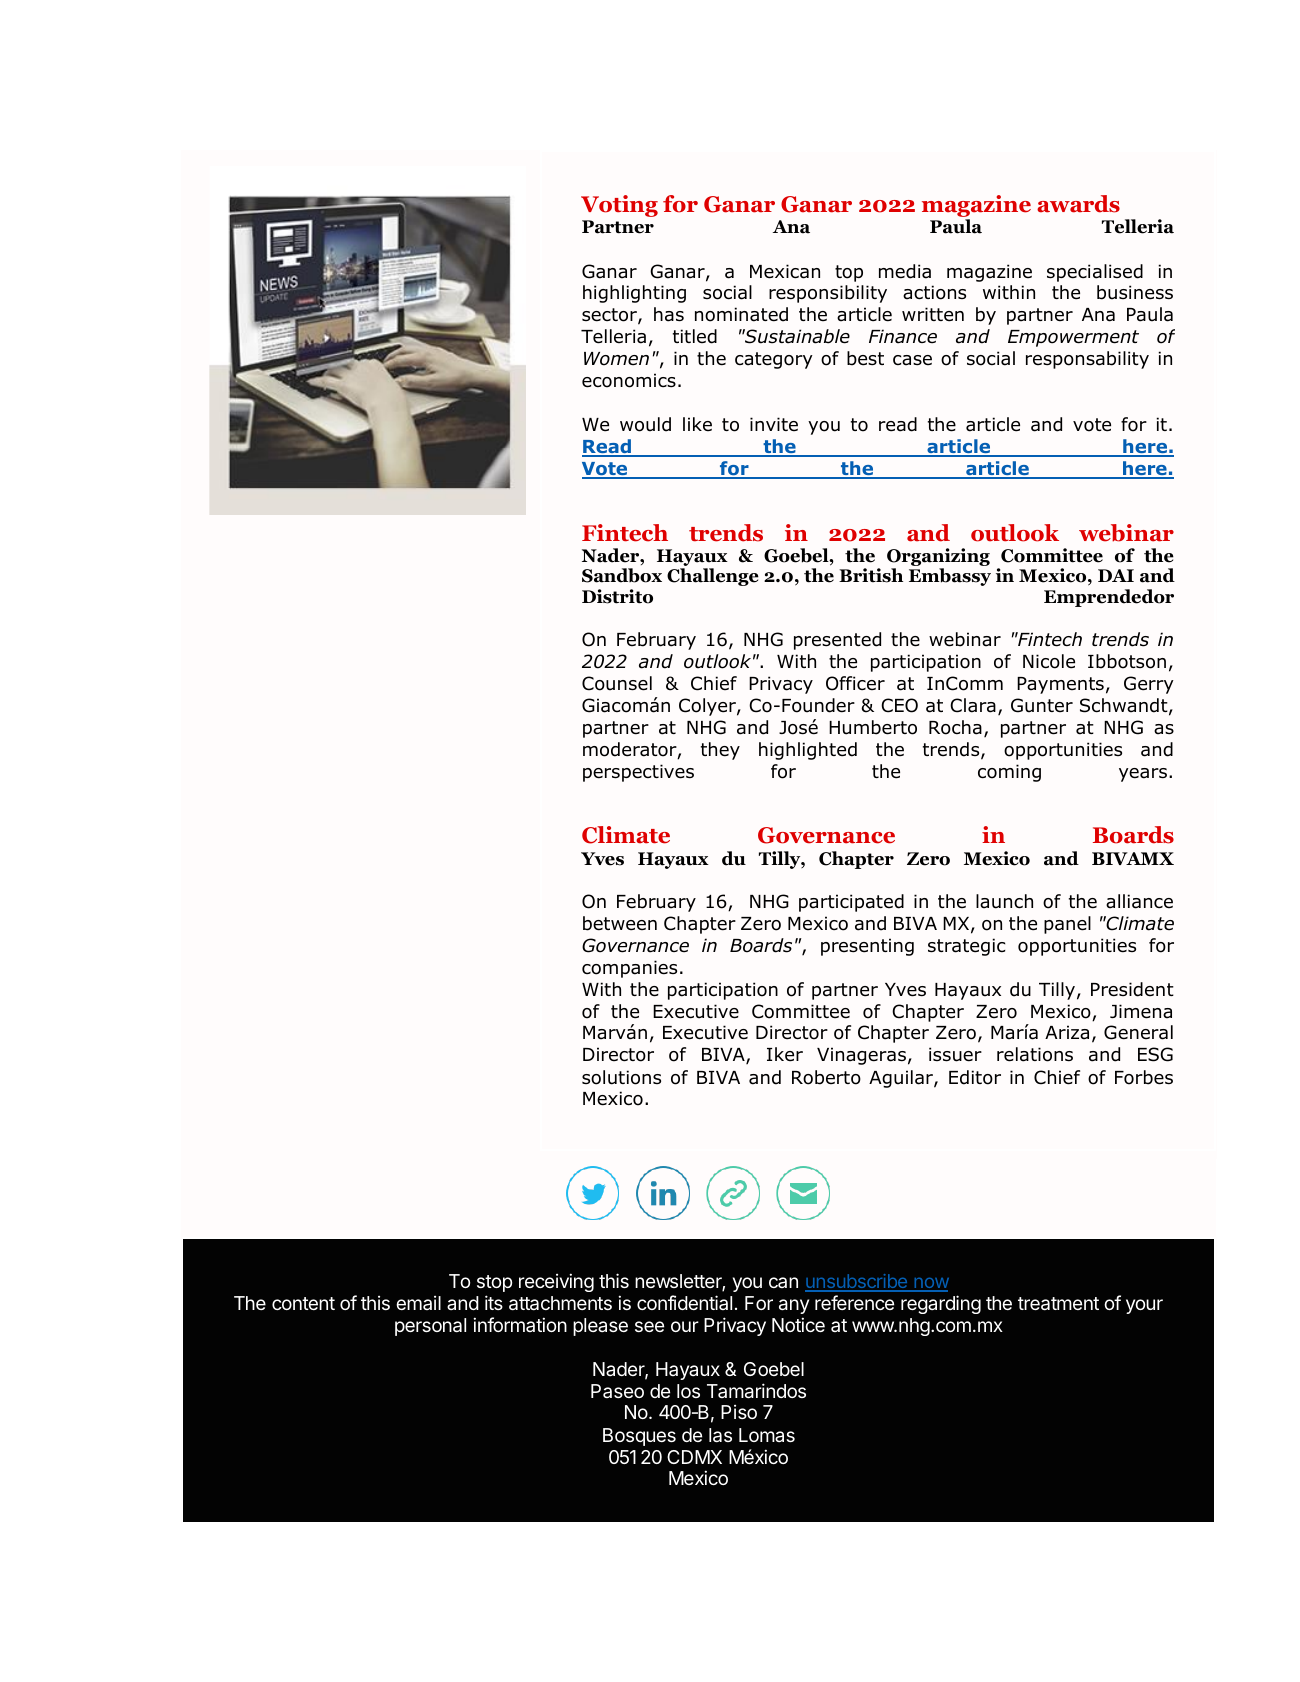  I want to click on los, so click(688, 1391).
